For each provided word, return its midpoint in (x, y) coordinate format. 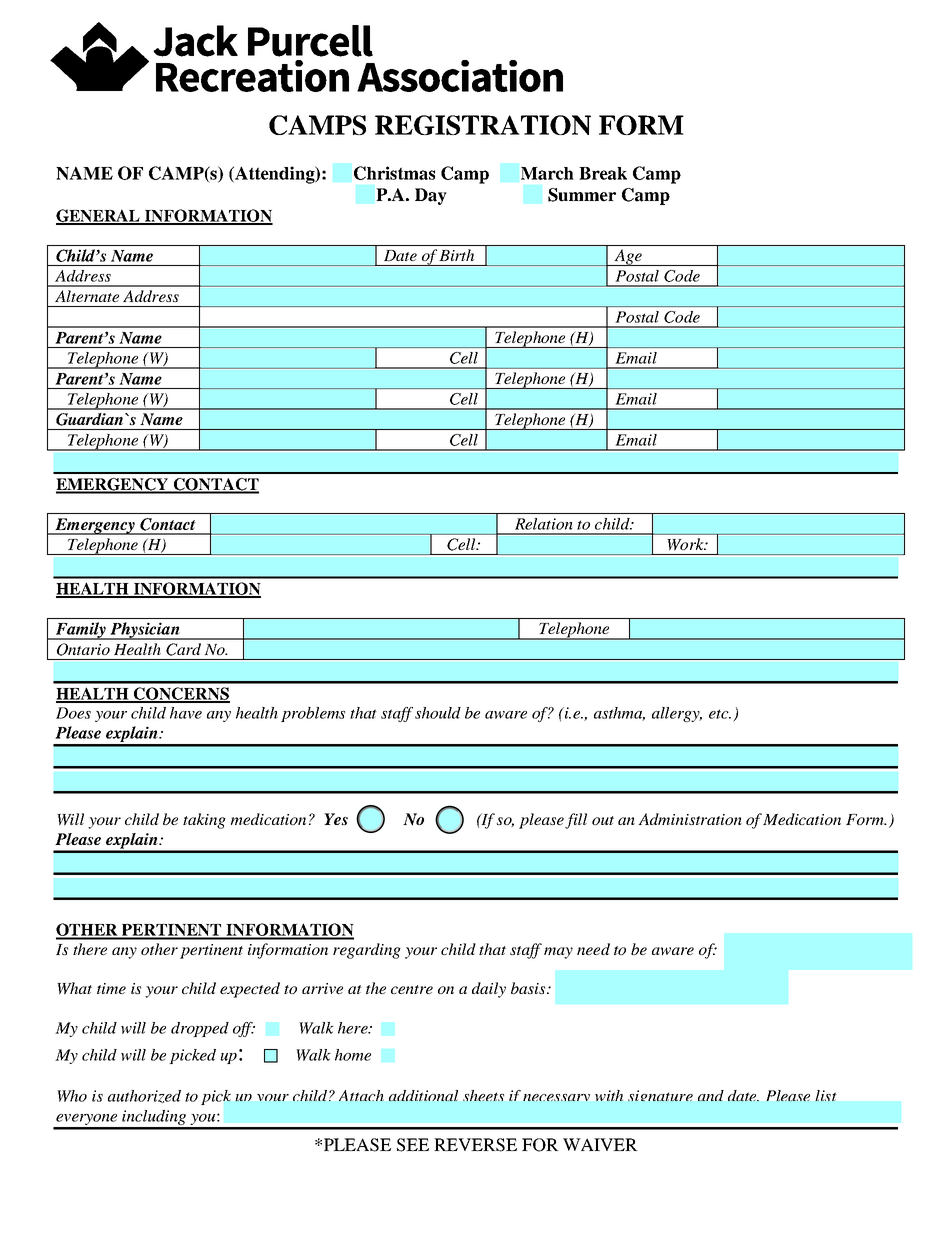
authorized (144, 1096)
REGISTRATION (483, 125)
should (438, 713)
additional (423, 1095)
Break (603, 173)
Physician (145, 631)
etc (720, 714)
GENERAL (99, 216)
